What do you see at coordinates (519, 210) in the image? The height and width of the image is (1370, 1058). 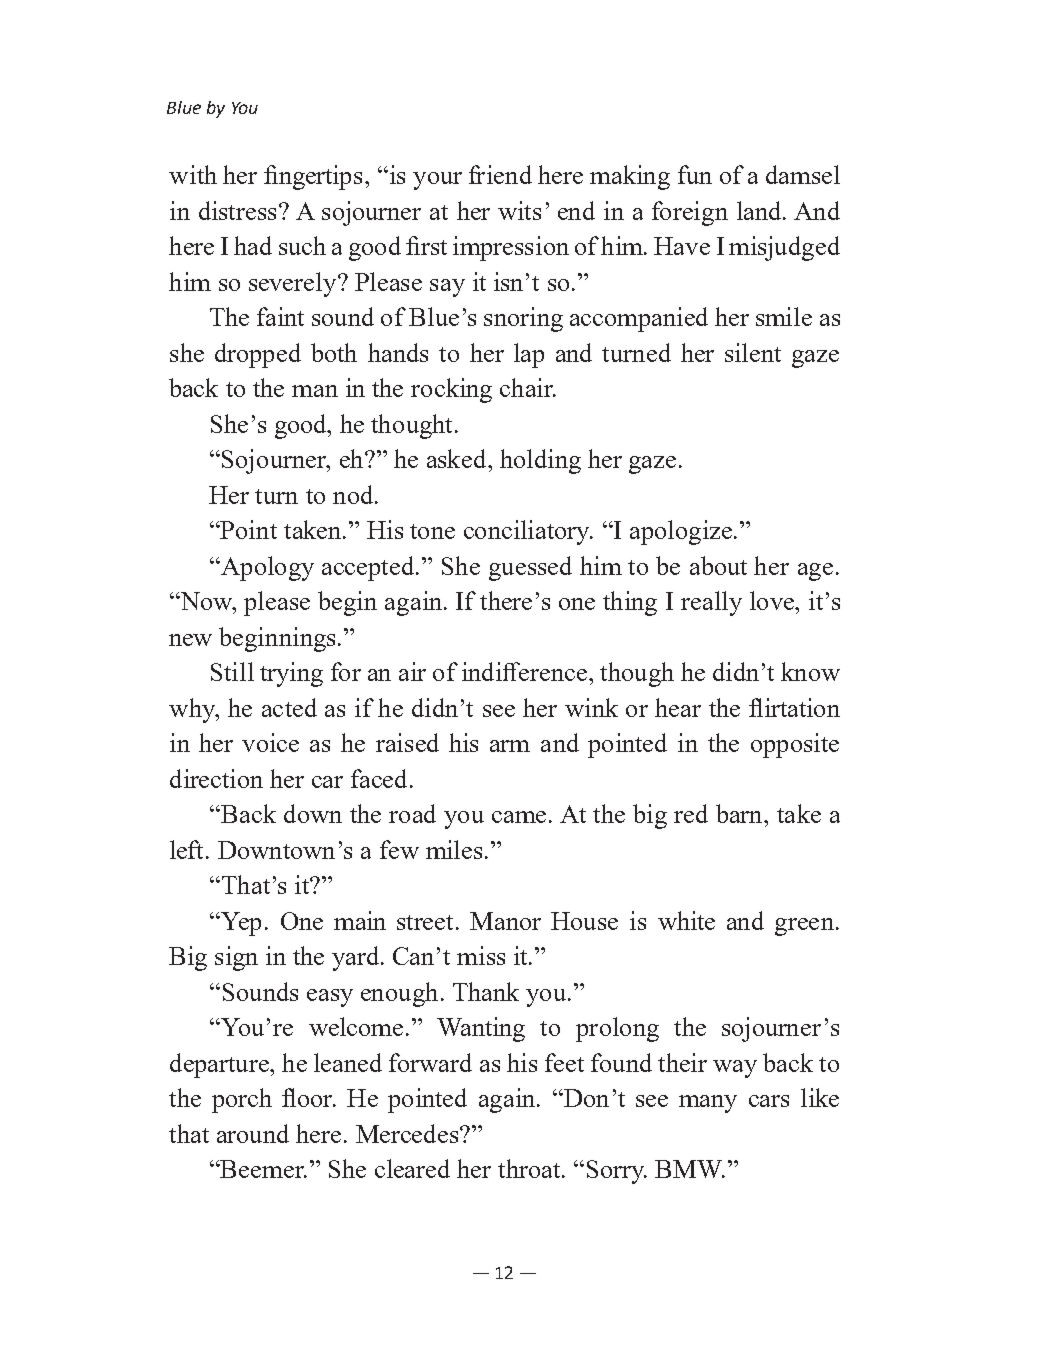 I see `wits` at bounding box center [519, 210].
